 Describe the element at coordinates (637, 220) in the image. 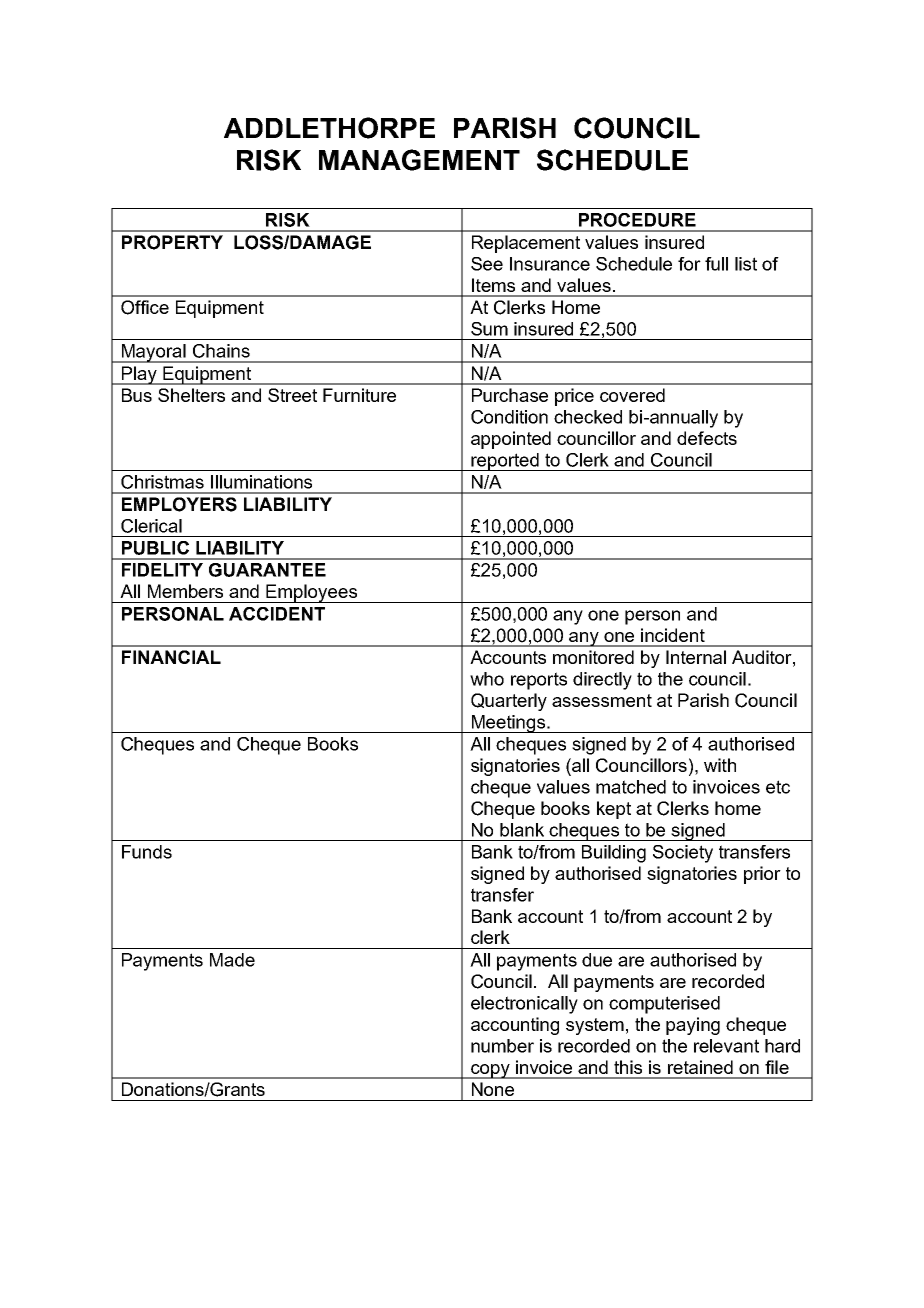

I see `PROCEDURE` at that location.
